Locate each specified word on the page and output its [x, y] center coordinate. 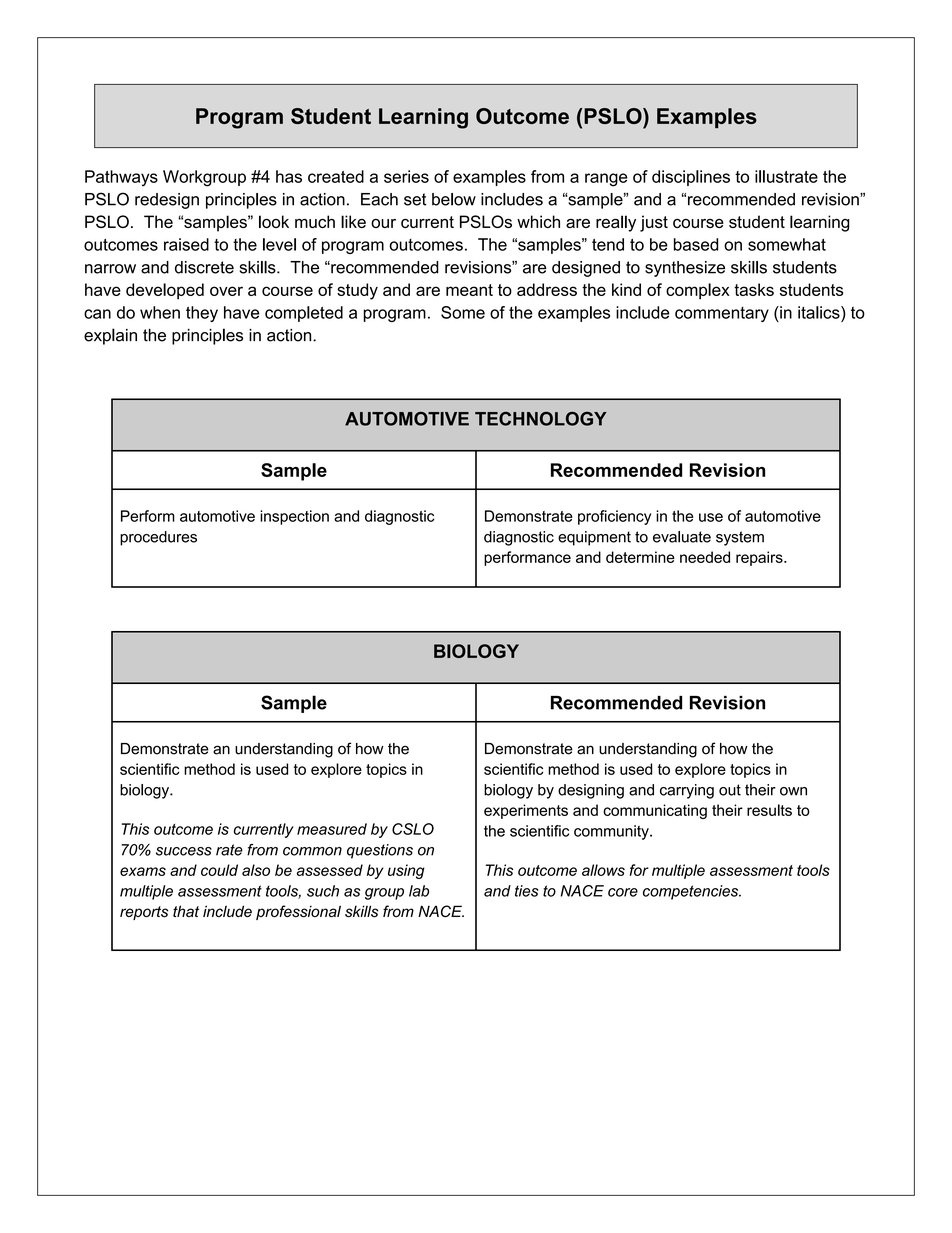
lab [419, 891]
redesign [167, 201]
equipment [594, 538]
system [740, 538]
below [454, 199]
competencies [692, 892]
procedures [158, 538]
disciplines [691, 178]
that [186, 911]
